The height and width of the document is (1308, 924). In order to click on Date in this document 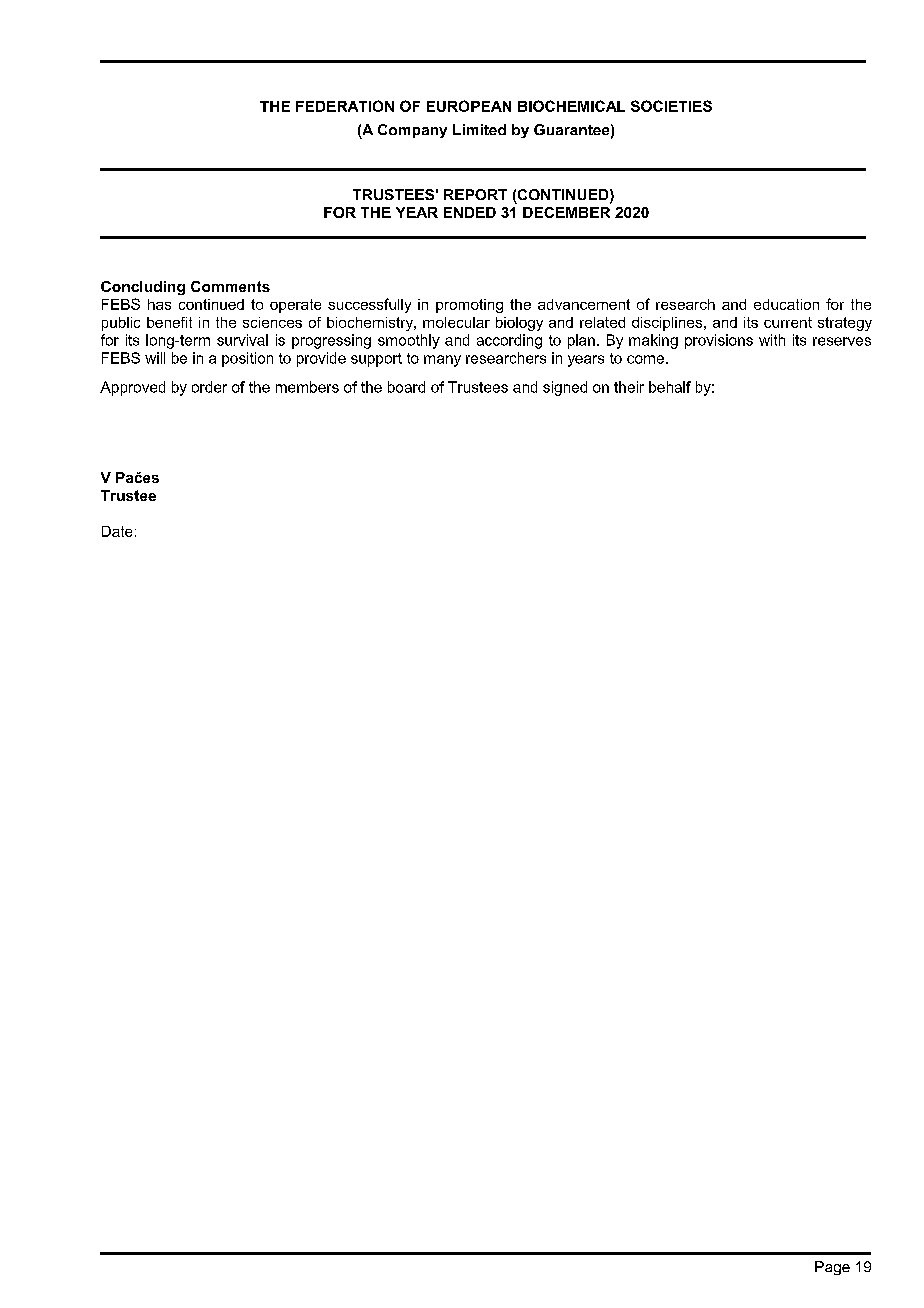, I will do `click(117, 531)`.
